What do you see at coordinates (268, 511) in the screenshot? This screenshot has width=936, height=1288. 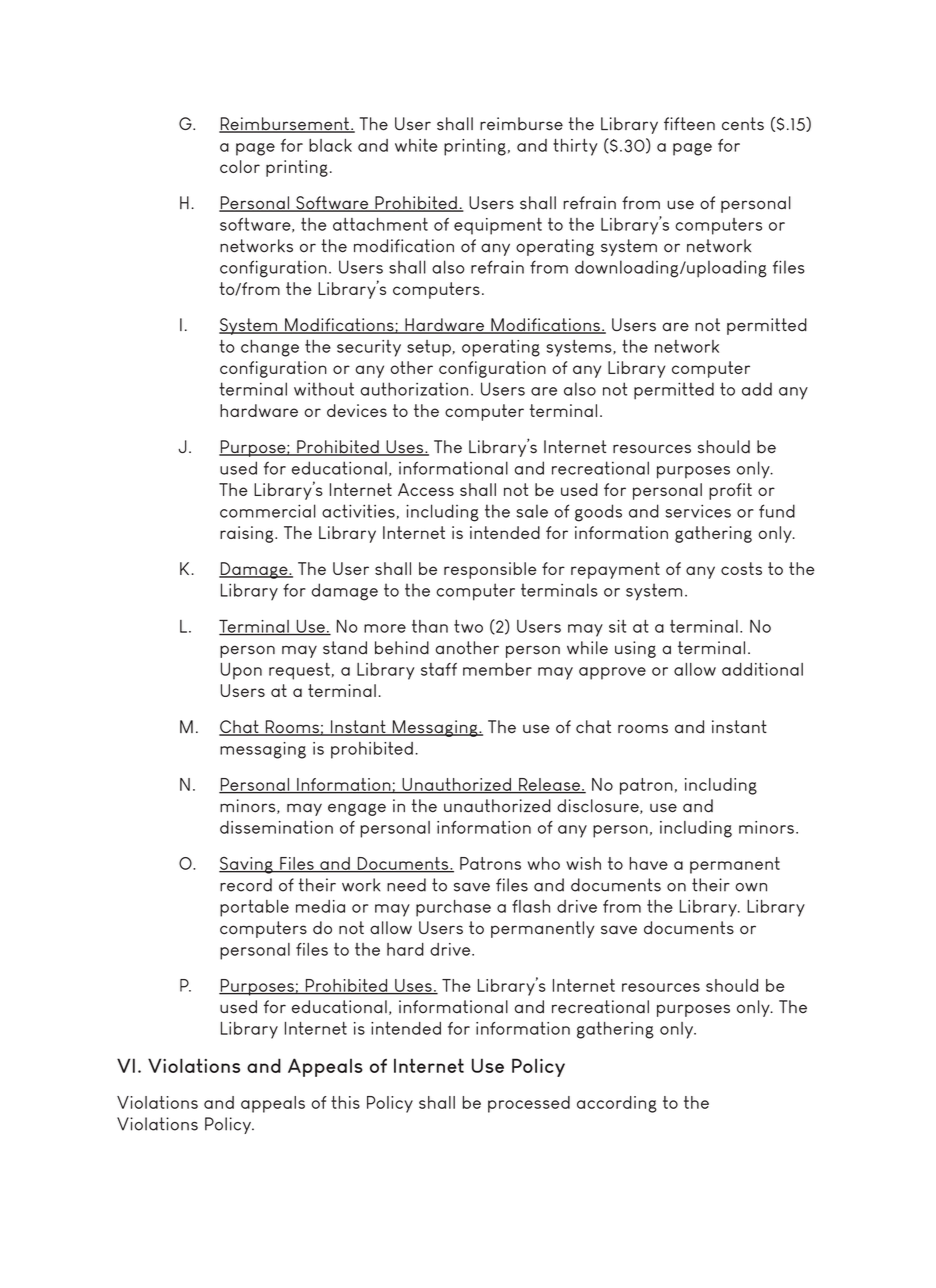 I see `commercial` at bounding box center [268, 511].
